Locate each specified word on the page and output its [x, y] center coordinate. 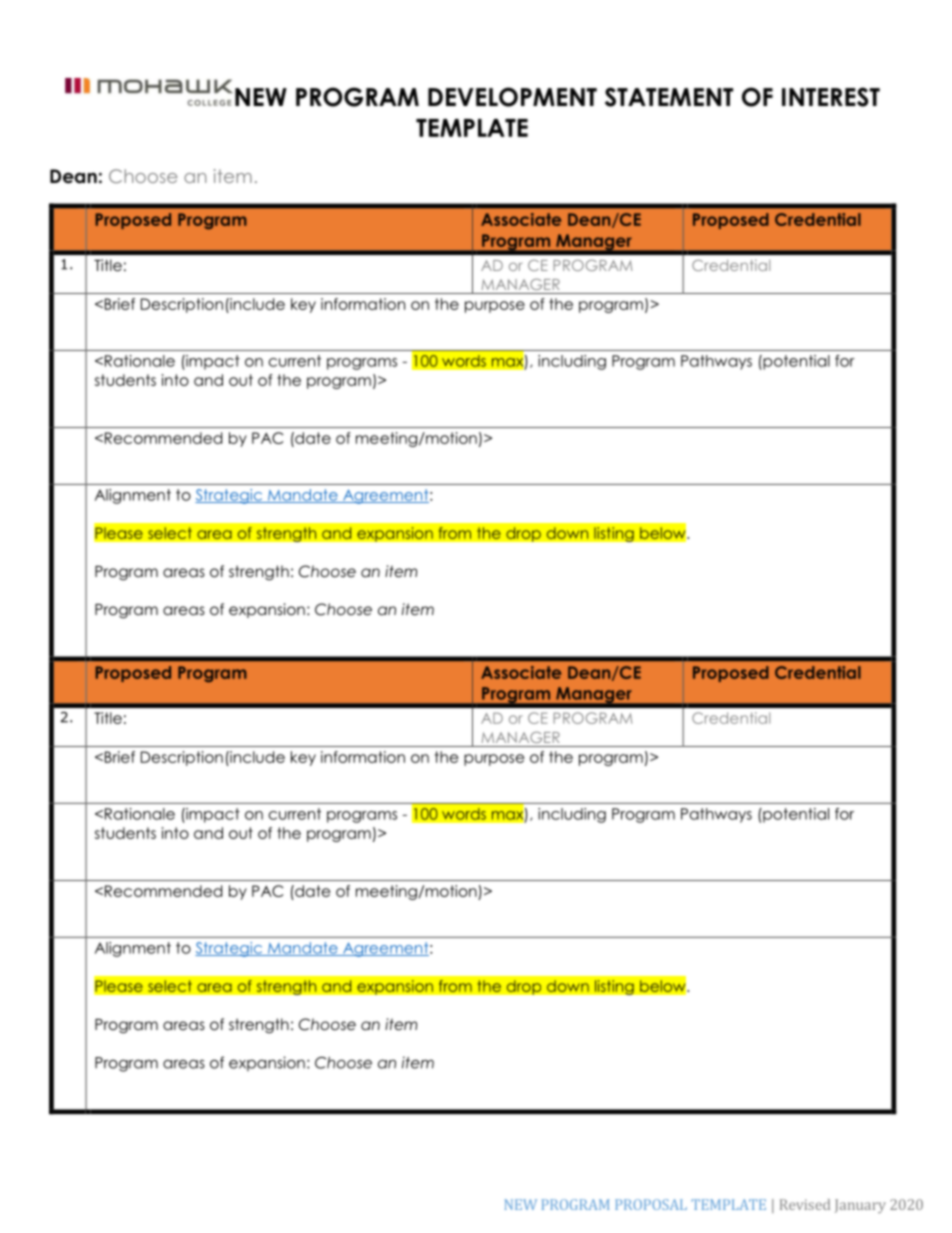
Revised [805, 1204]
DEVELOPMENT [512, 97]
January [860, 1206]
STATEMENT [669, 97]
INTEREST [831, 97]
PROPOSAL [651, 1204]
